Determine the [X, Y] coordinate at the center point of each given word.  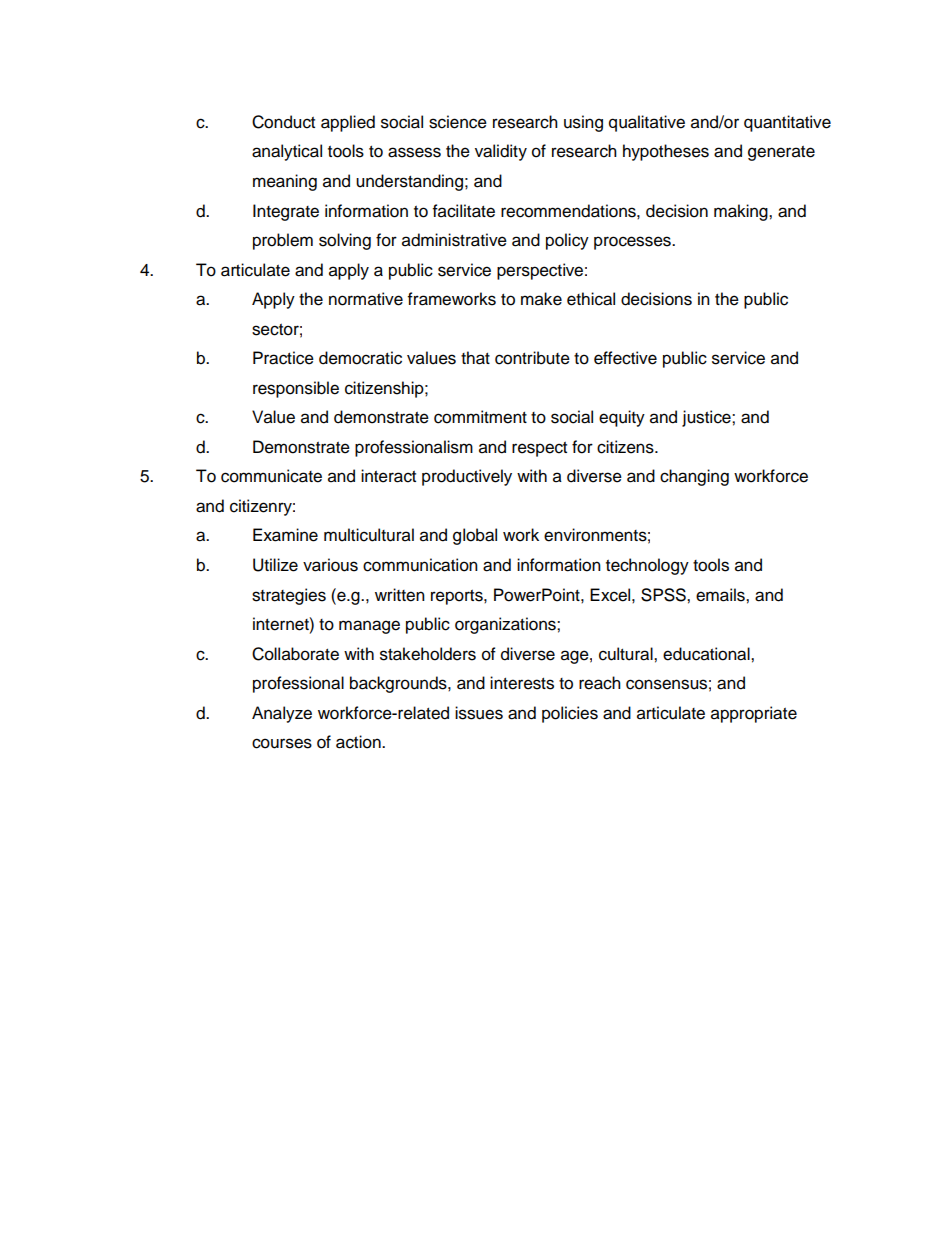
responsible [296, 389]
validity [501, 152]
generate [781, 153]
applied [348, 123]
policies [570, 714]
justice [707, 418]
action [359, 742]
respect [539, 449]
